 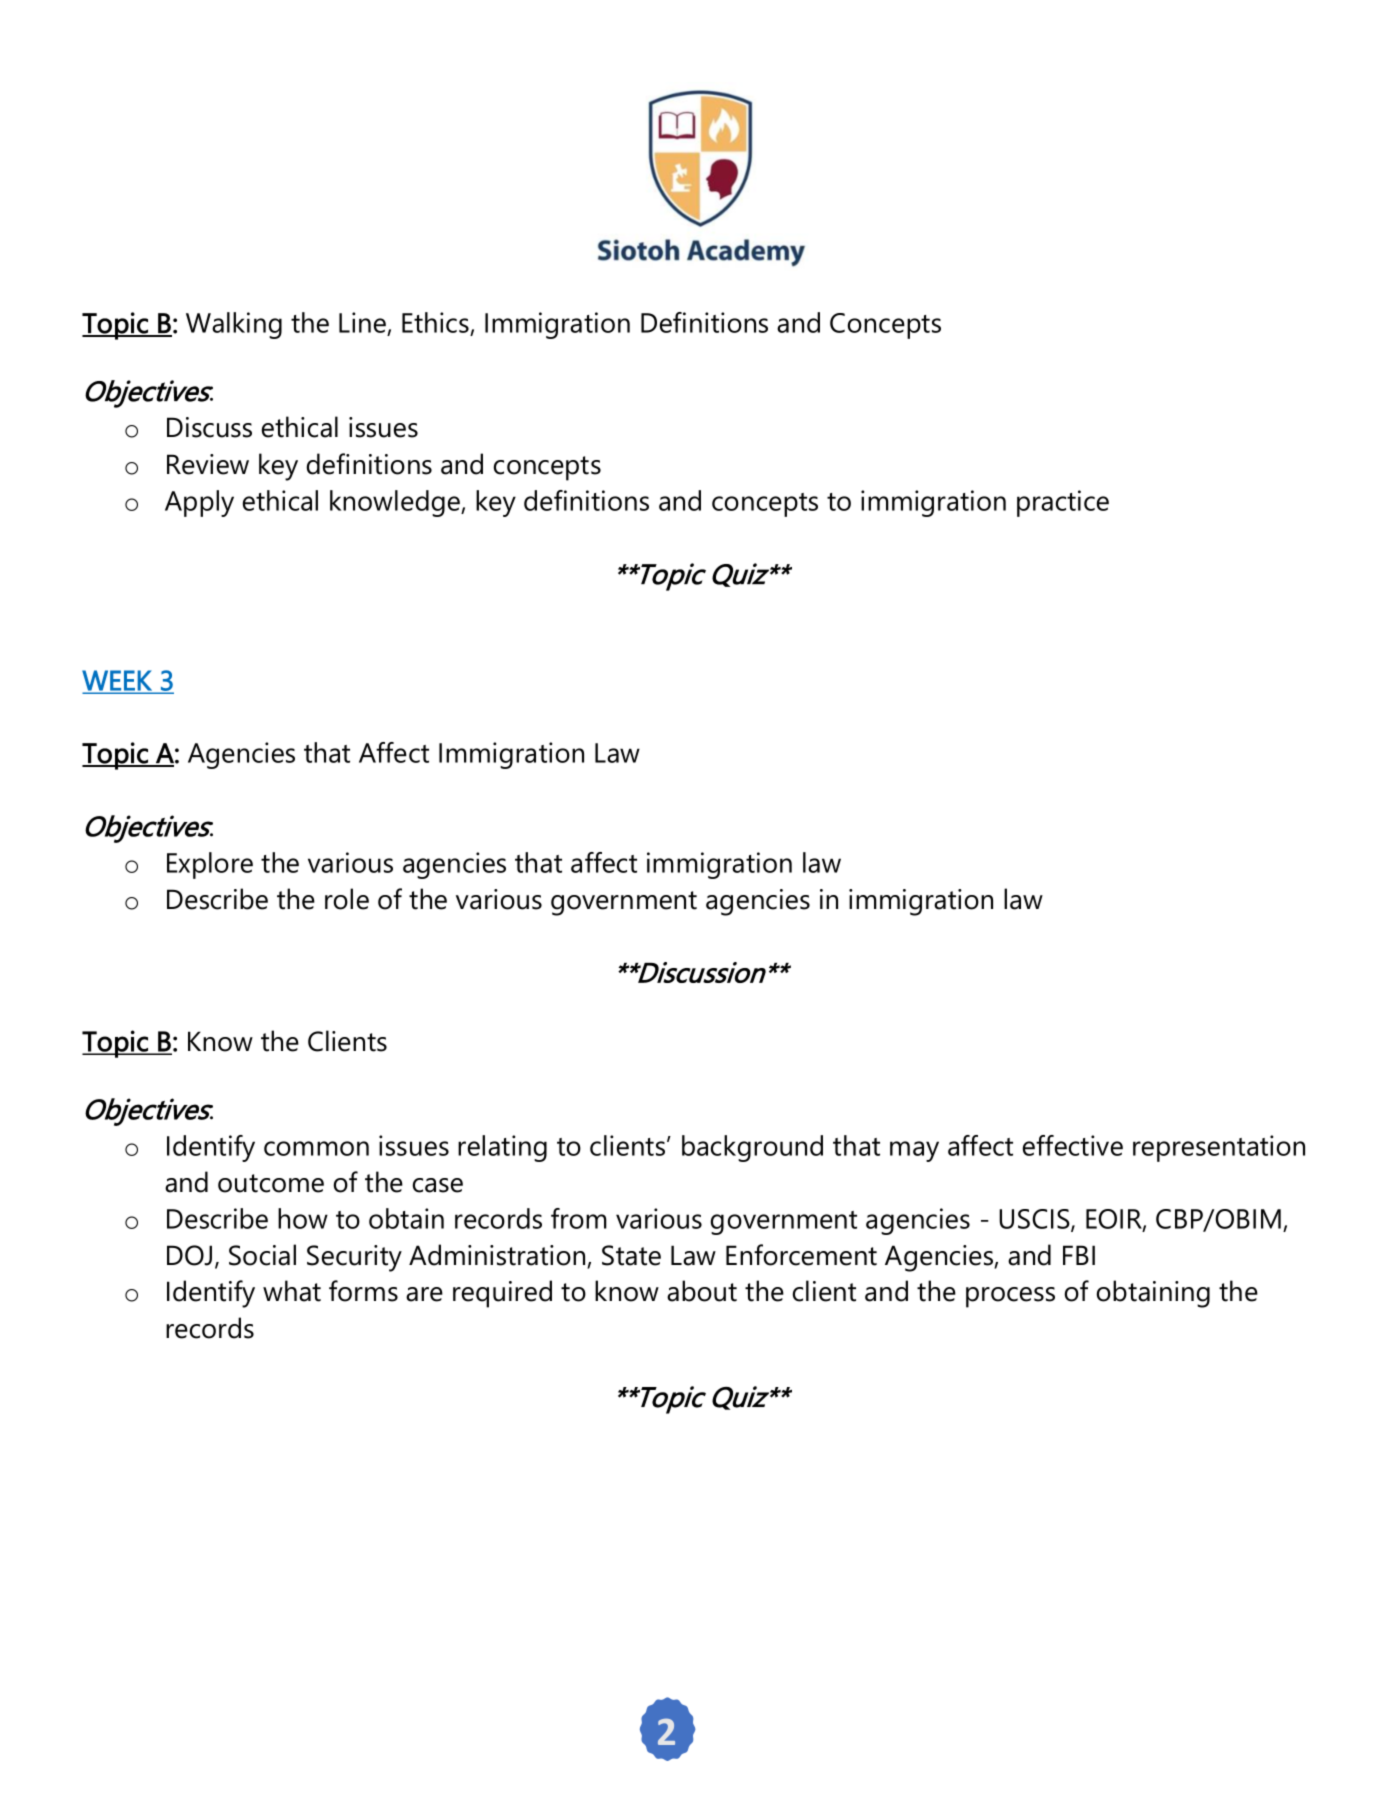 I want to click on Apply, so click(x=199, y=503).
